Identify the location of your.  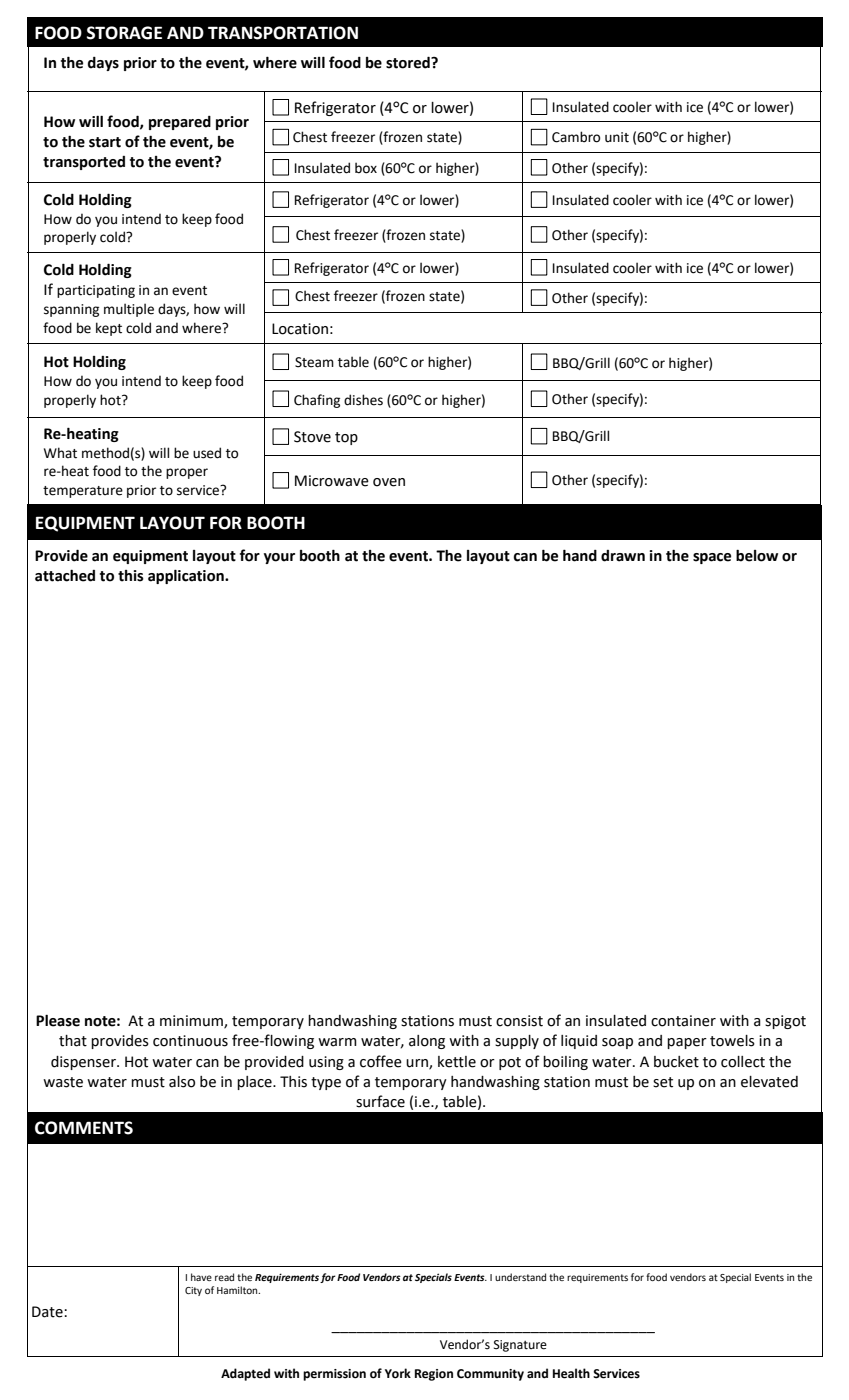
(279, 558).
